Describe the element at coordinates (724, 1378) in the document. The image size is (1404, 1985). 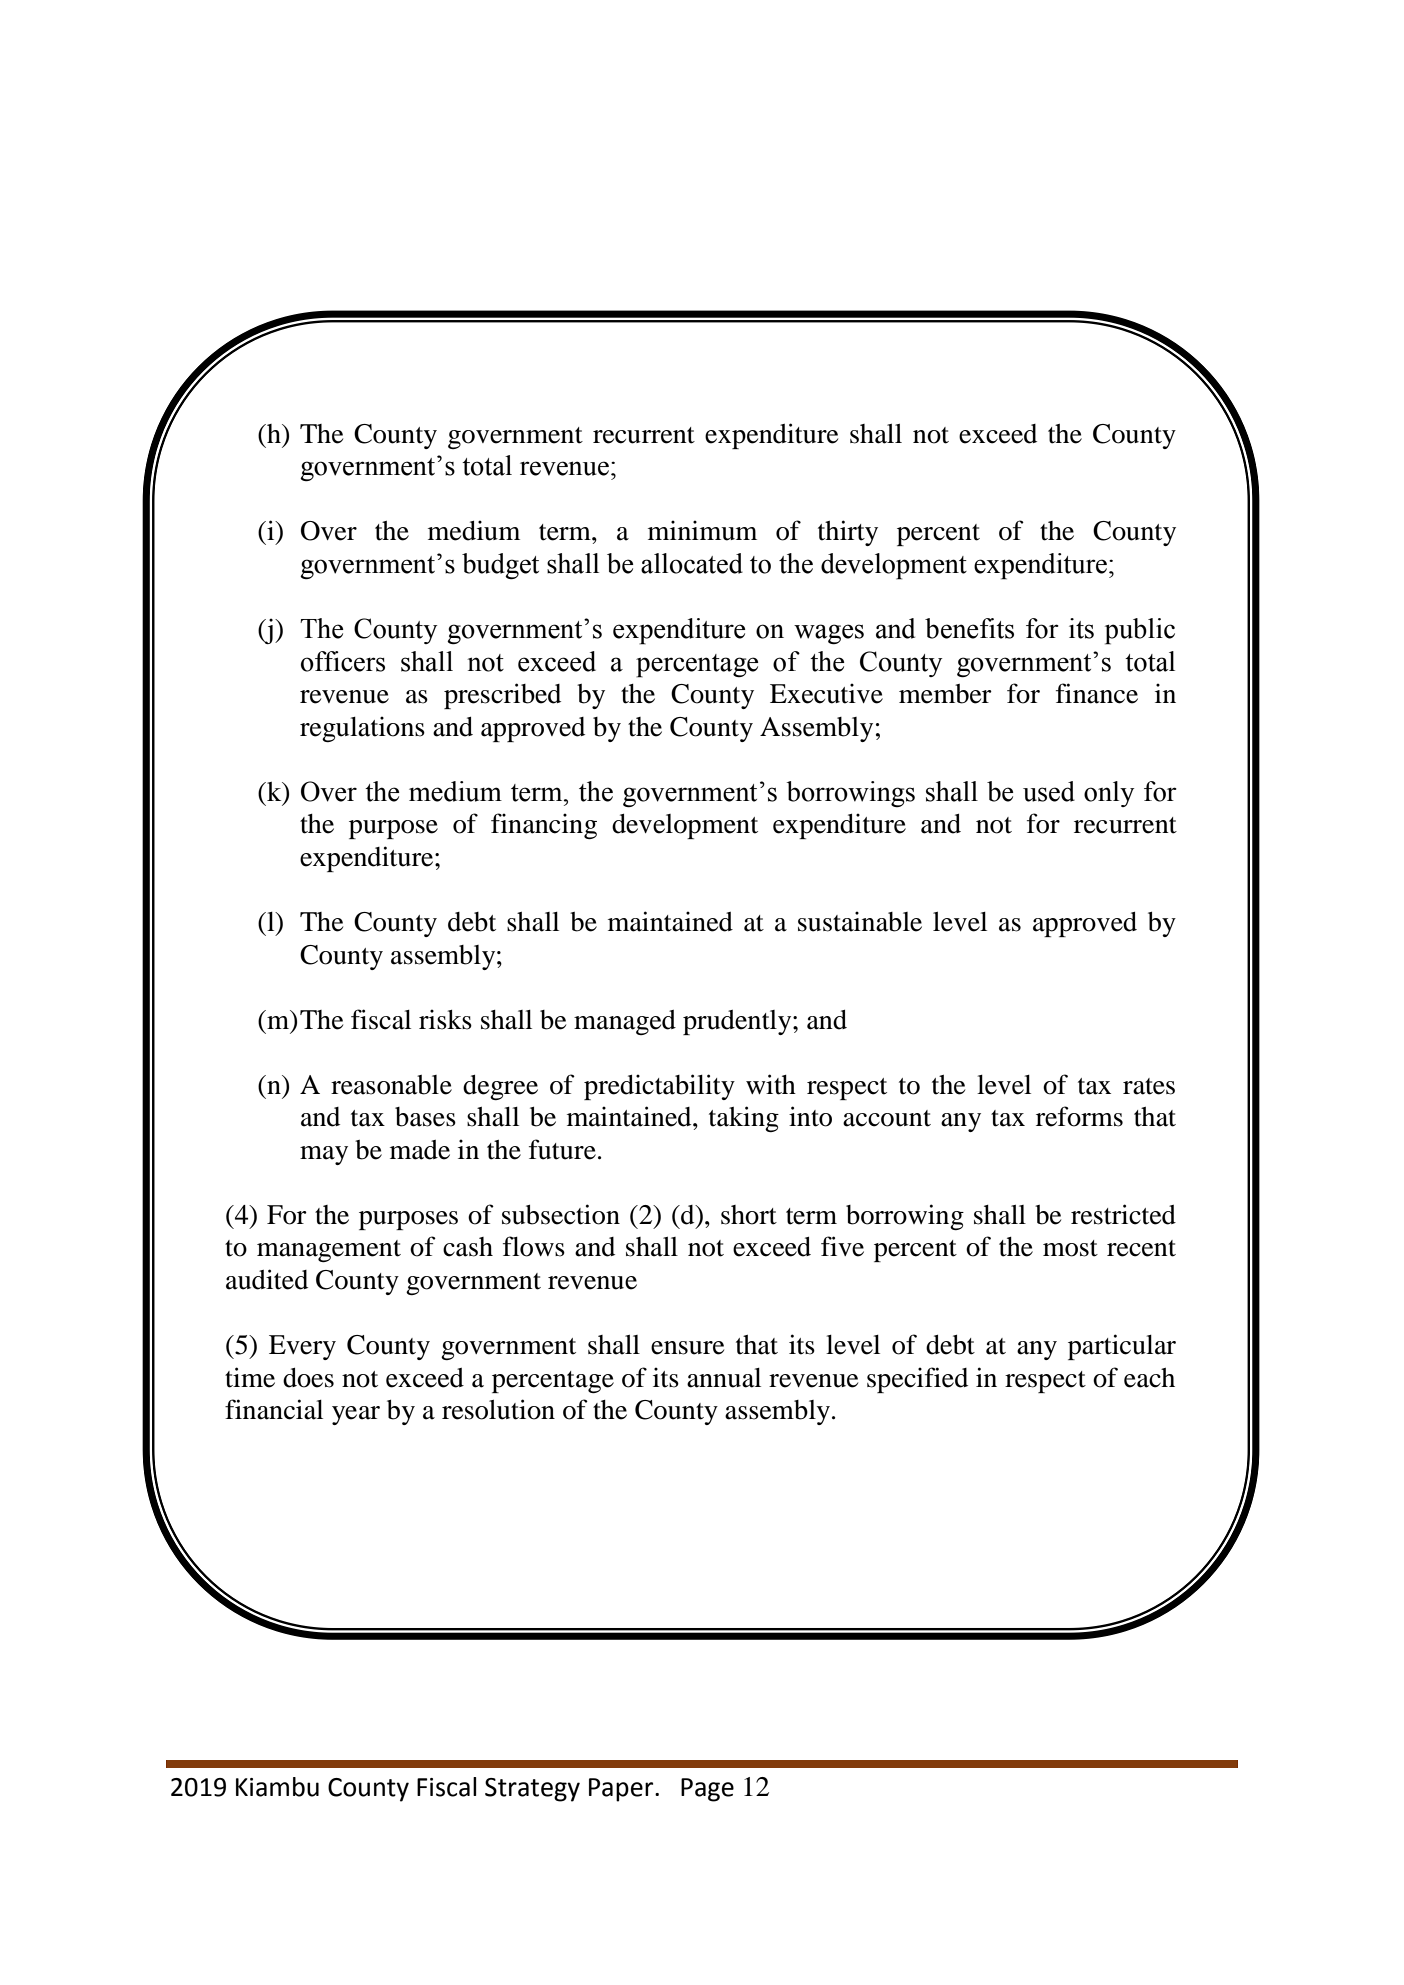
I see `annual` at that location.
